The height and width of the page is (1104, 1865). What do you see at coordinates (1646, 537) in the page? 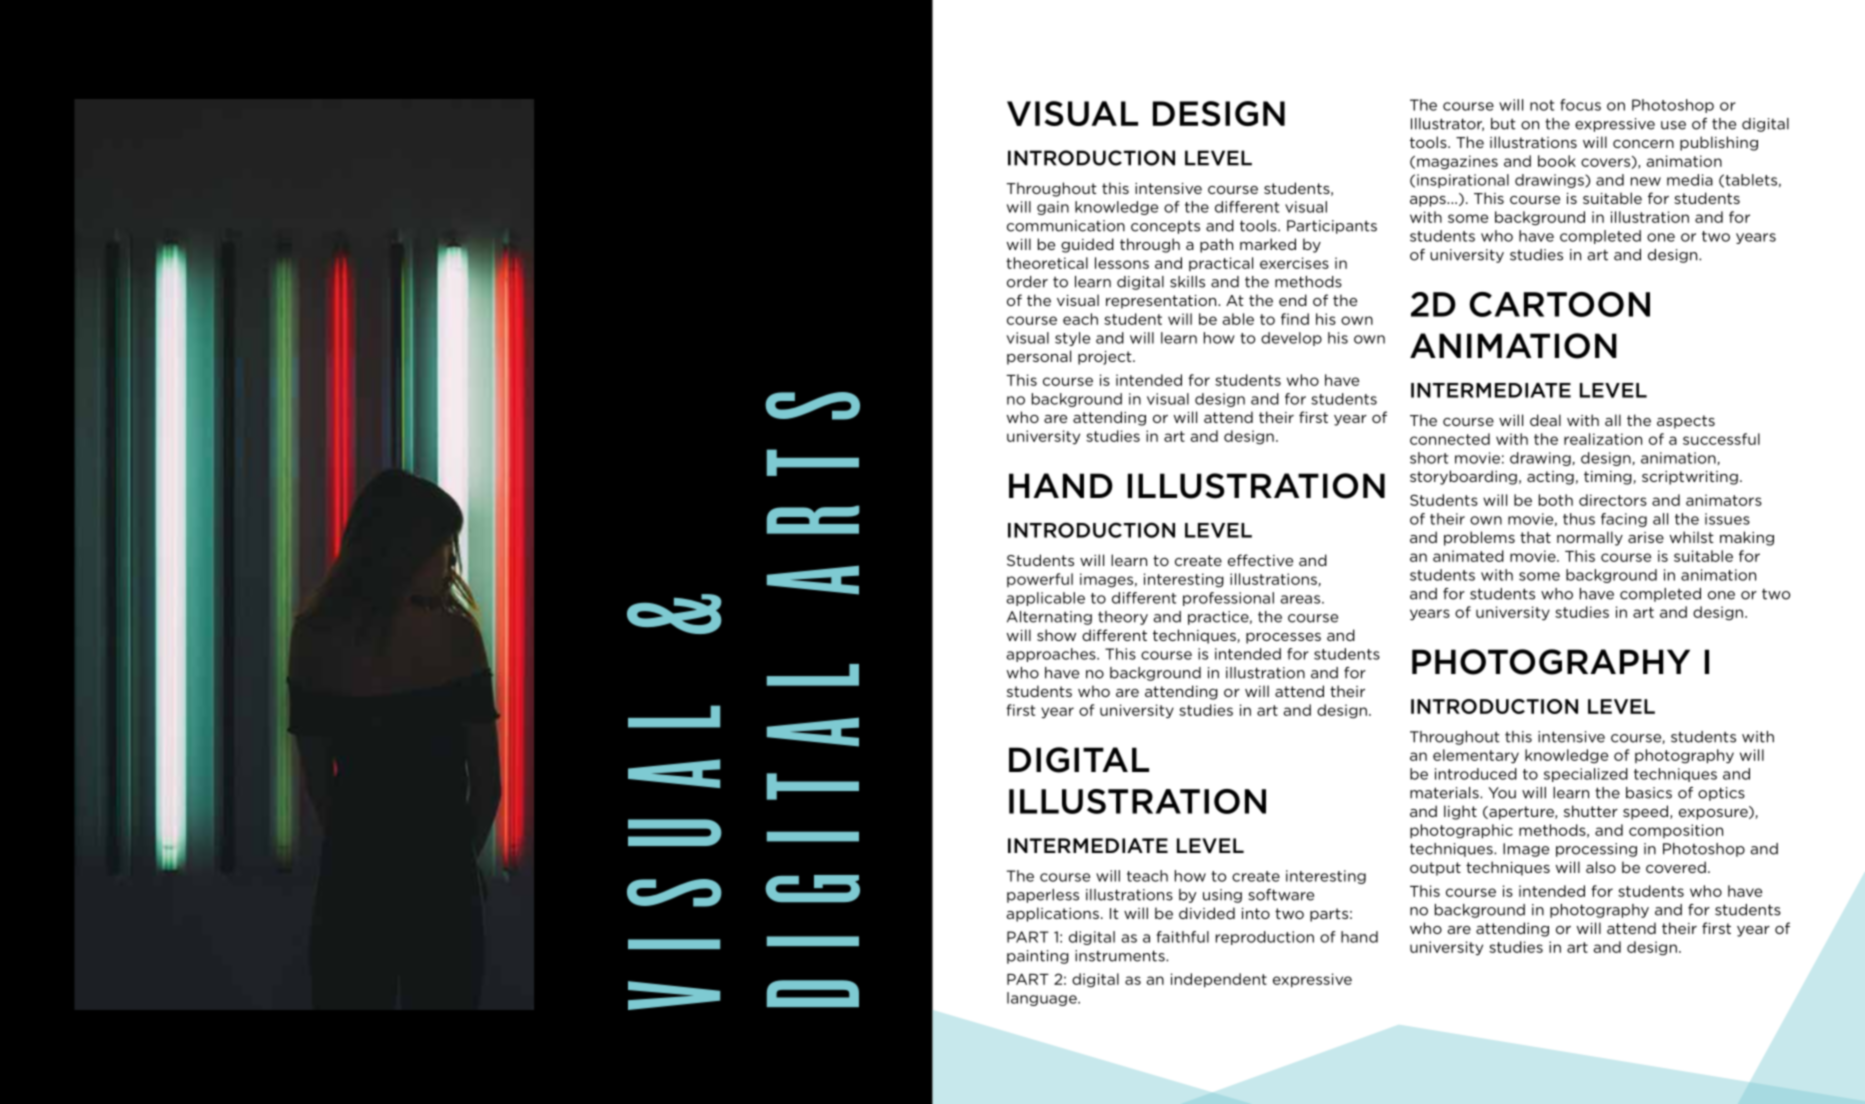
I see `arise` at bounding box center [1646, 537].
